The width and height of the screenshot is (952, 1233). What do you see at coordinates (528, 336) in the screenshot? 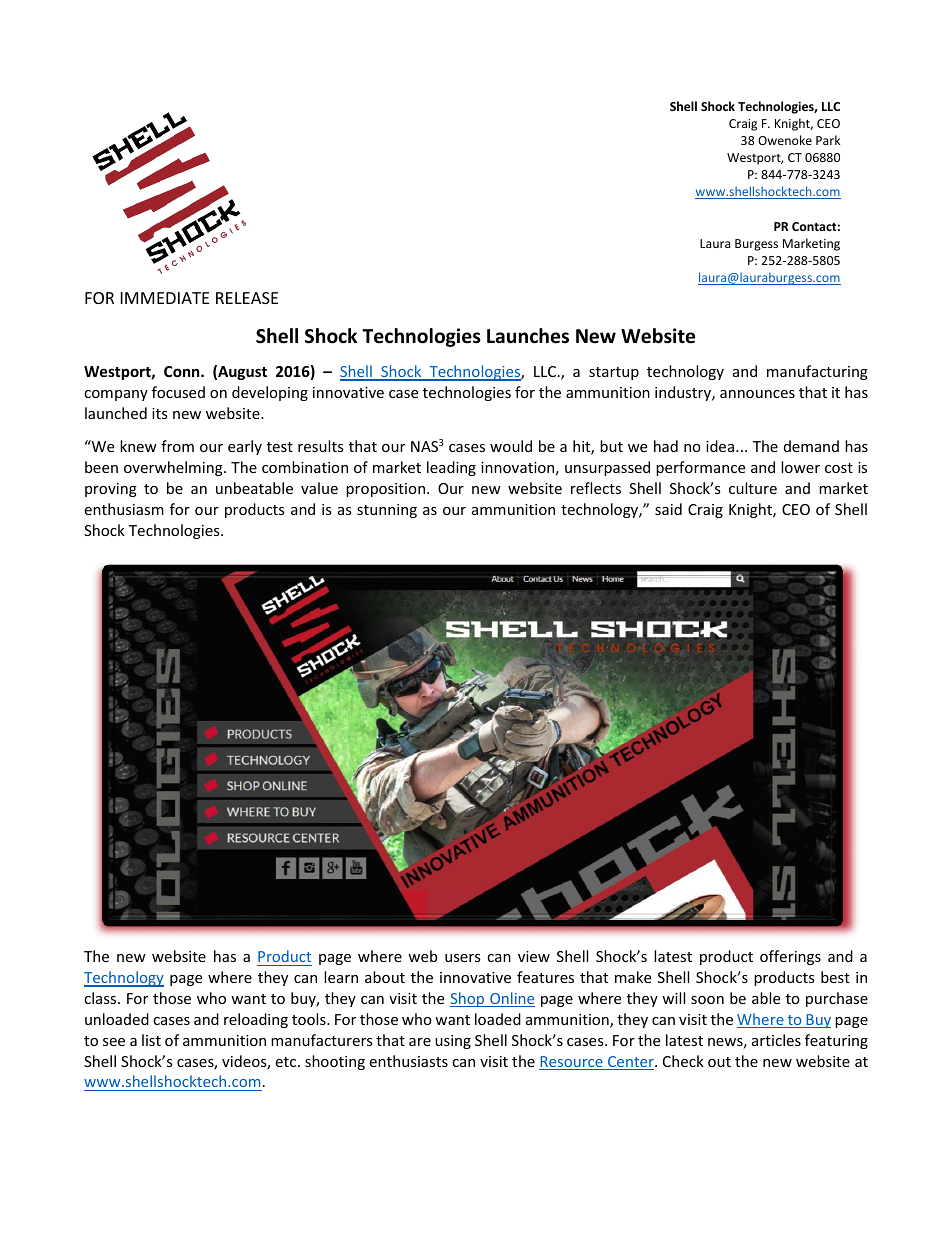
I see `Launches` at bounding box center [528, 336].
